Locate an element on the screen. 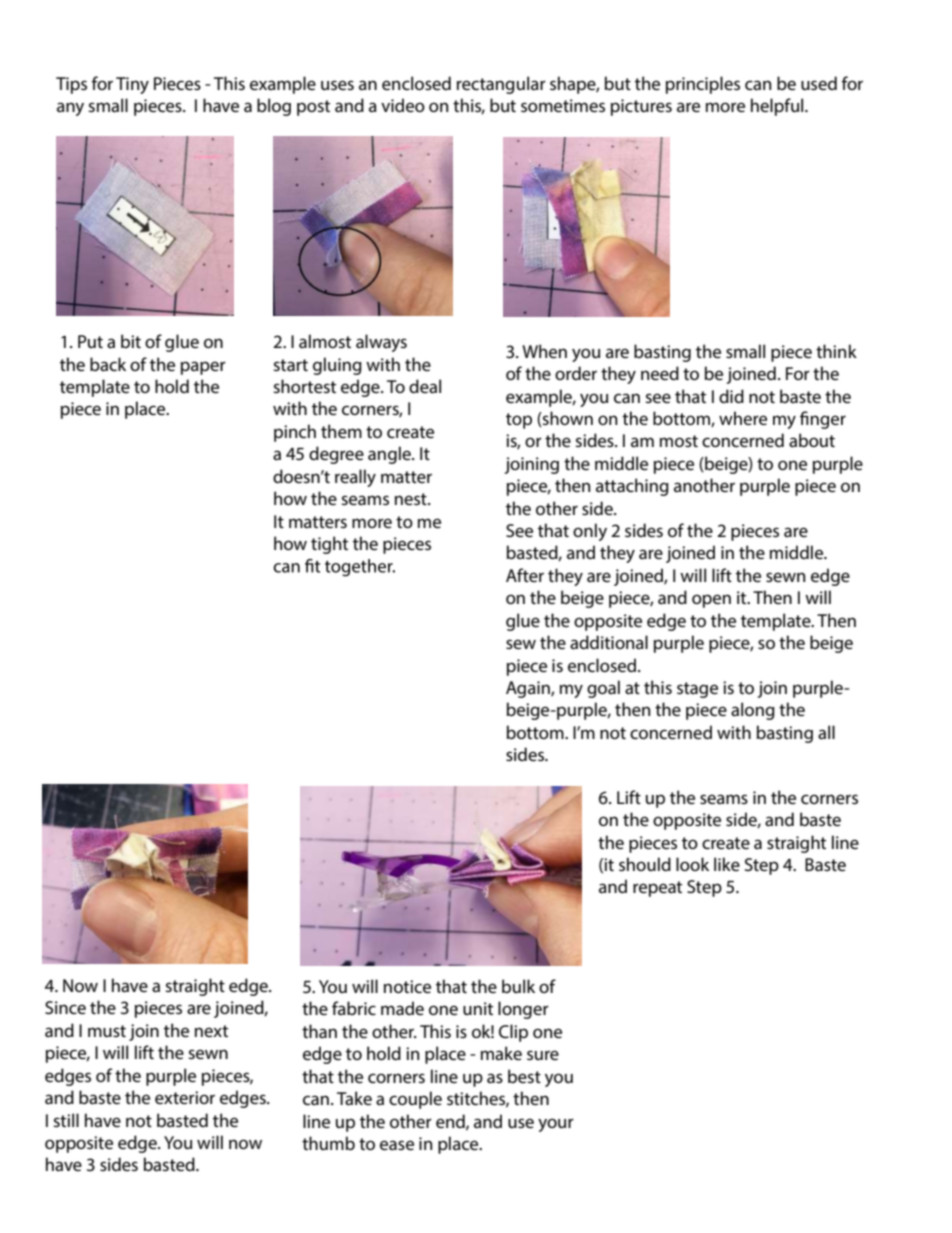 This screenshot has width=952, height=1233. After is located at coordinates (525, 575).
